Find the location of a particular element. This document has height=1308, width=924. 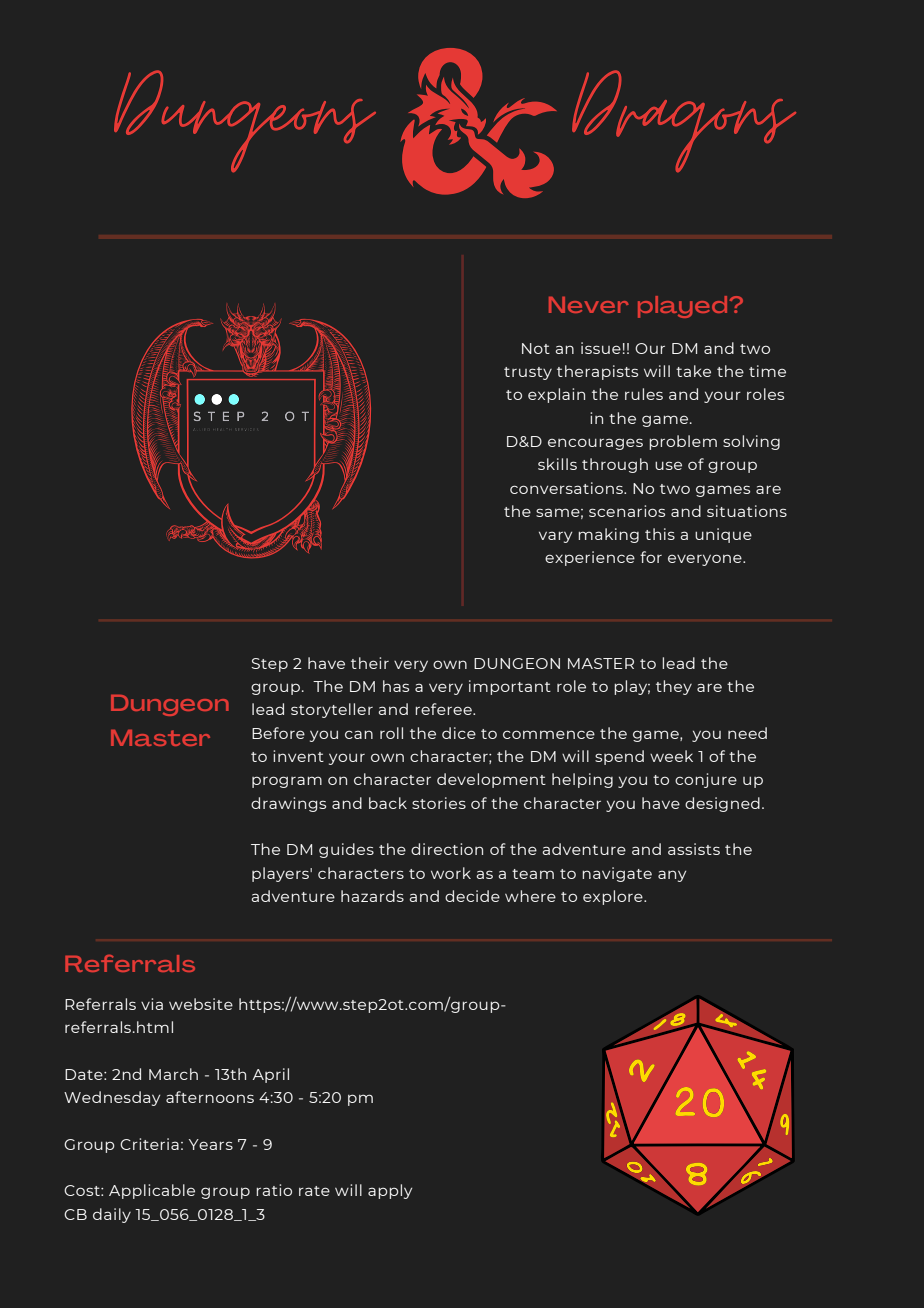

take is located at coordinates (693, 371).
